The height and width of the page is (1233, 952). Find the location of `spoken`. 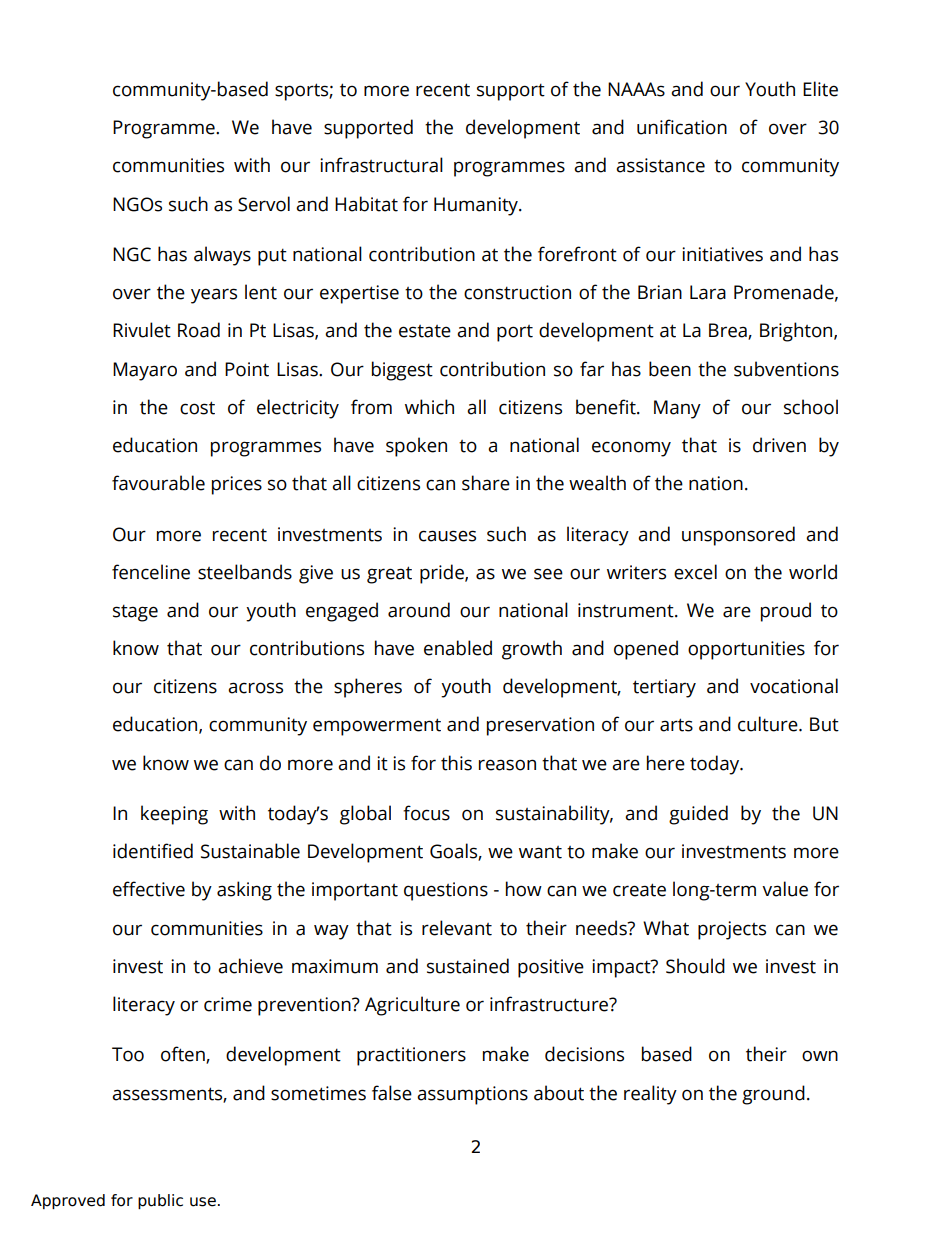

spoken is located at coordinates (416, 447).
